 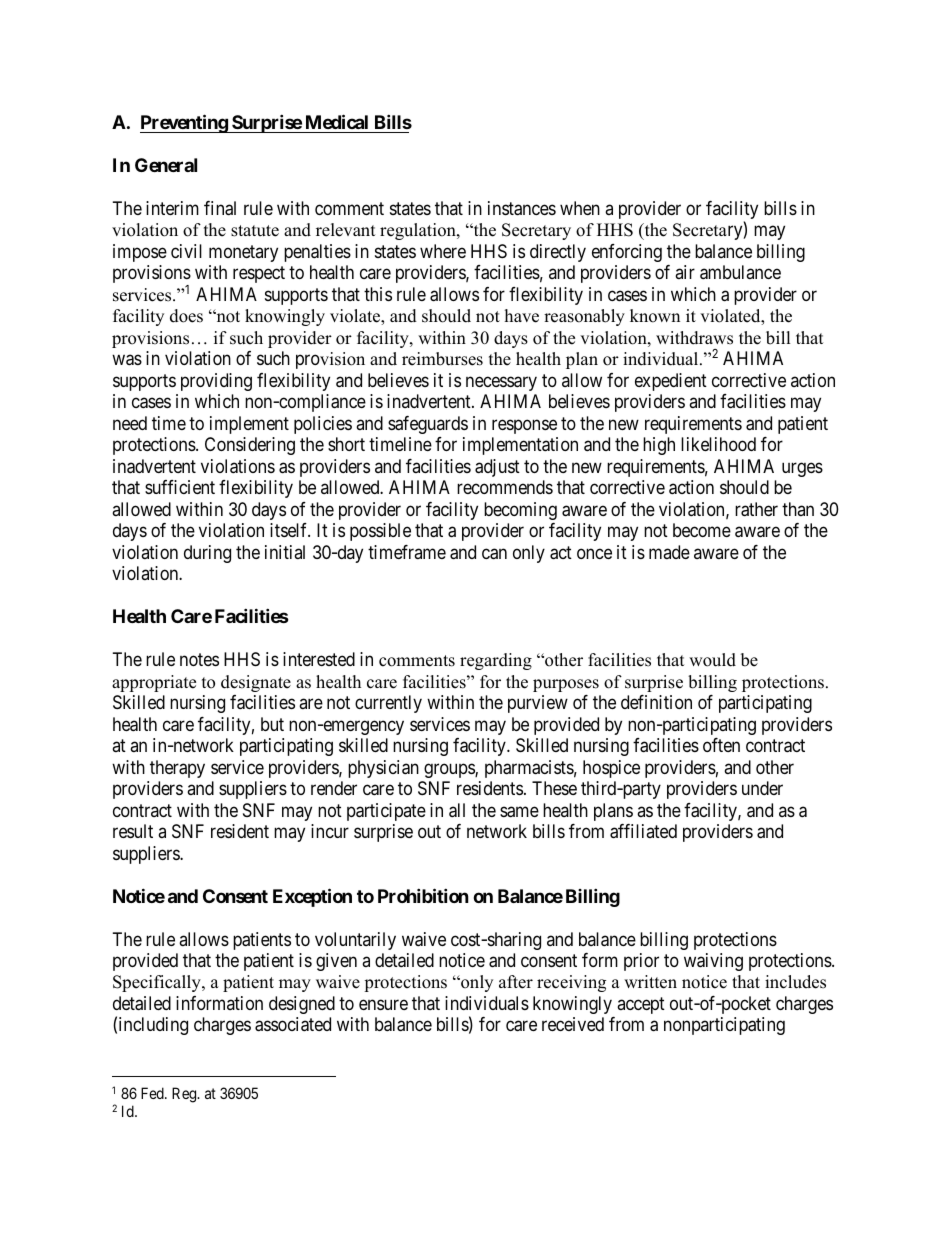 What do you see at coordinates (383, 1004) in the screenshot?
I see `ensure` at bounding box center [383, 1004].
